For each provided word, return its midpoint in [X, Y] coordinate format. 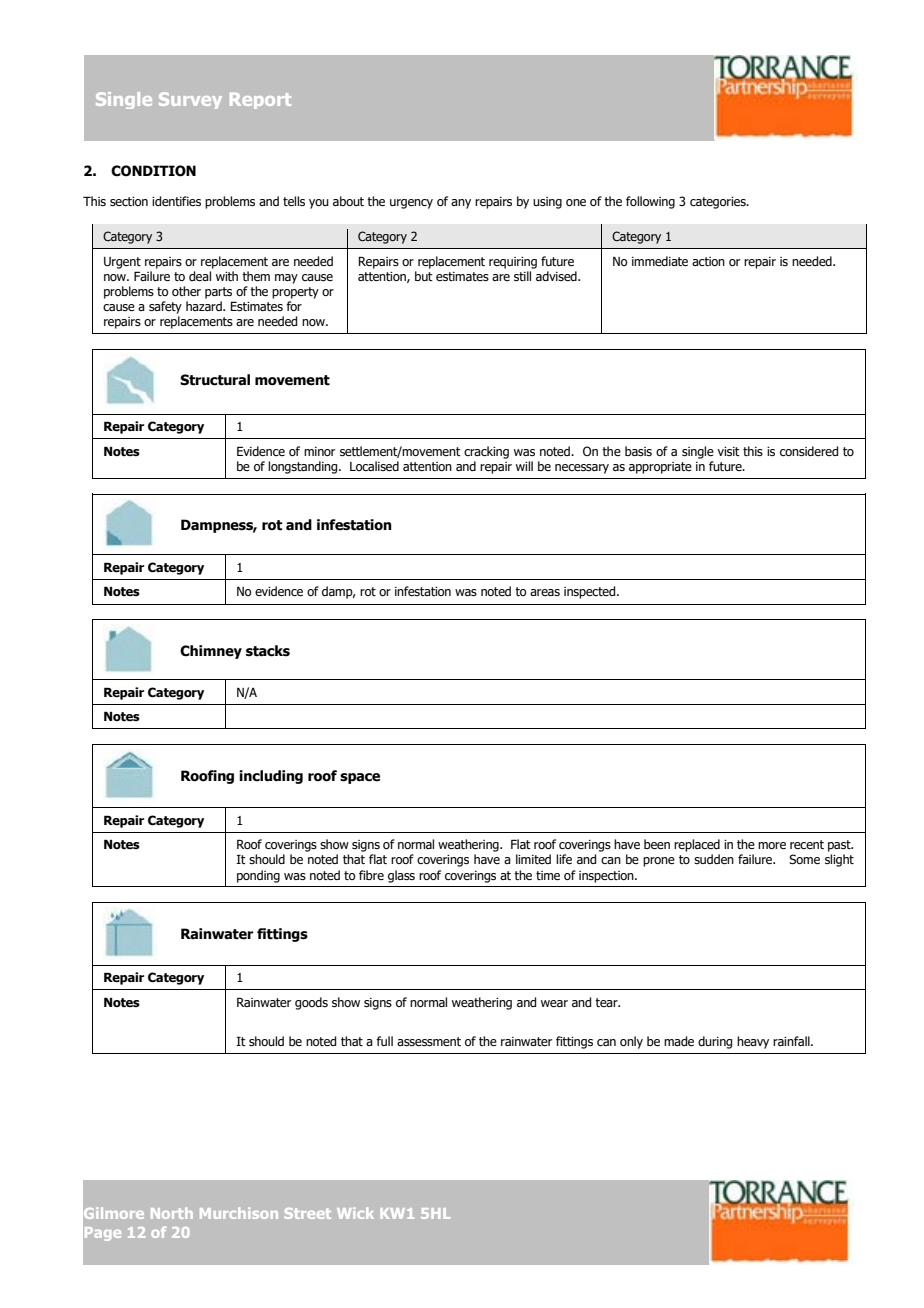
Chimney [211, 652]
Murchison [239, 1213]
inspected [591, 592]
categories [719, 203]
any [461, 204]
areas [545, 592]
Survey [190, 100]
